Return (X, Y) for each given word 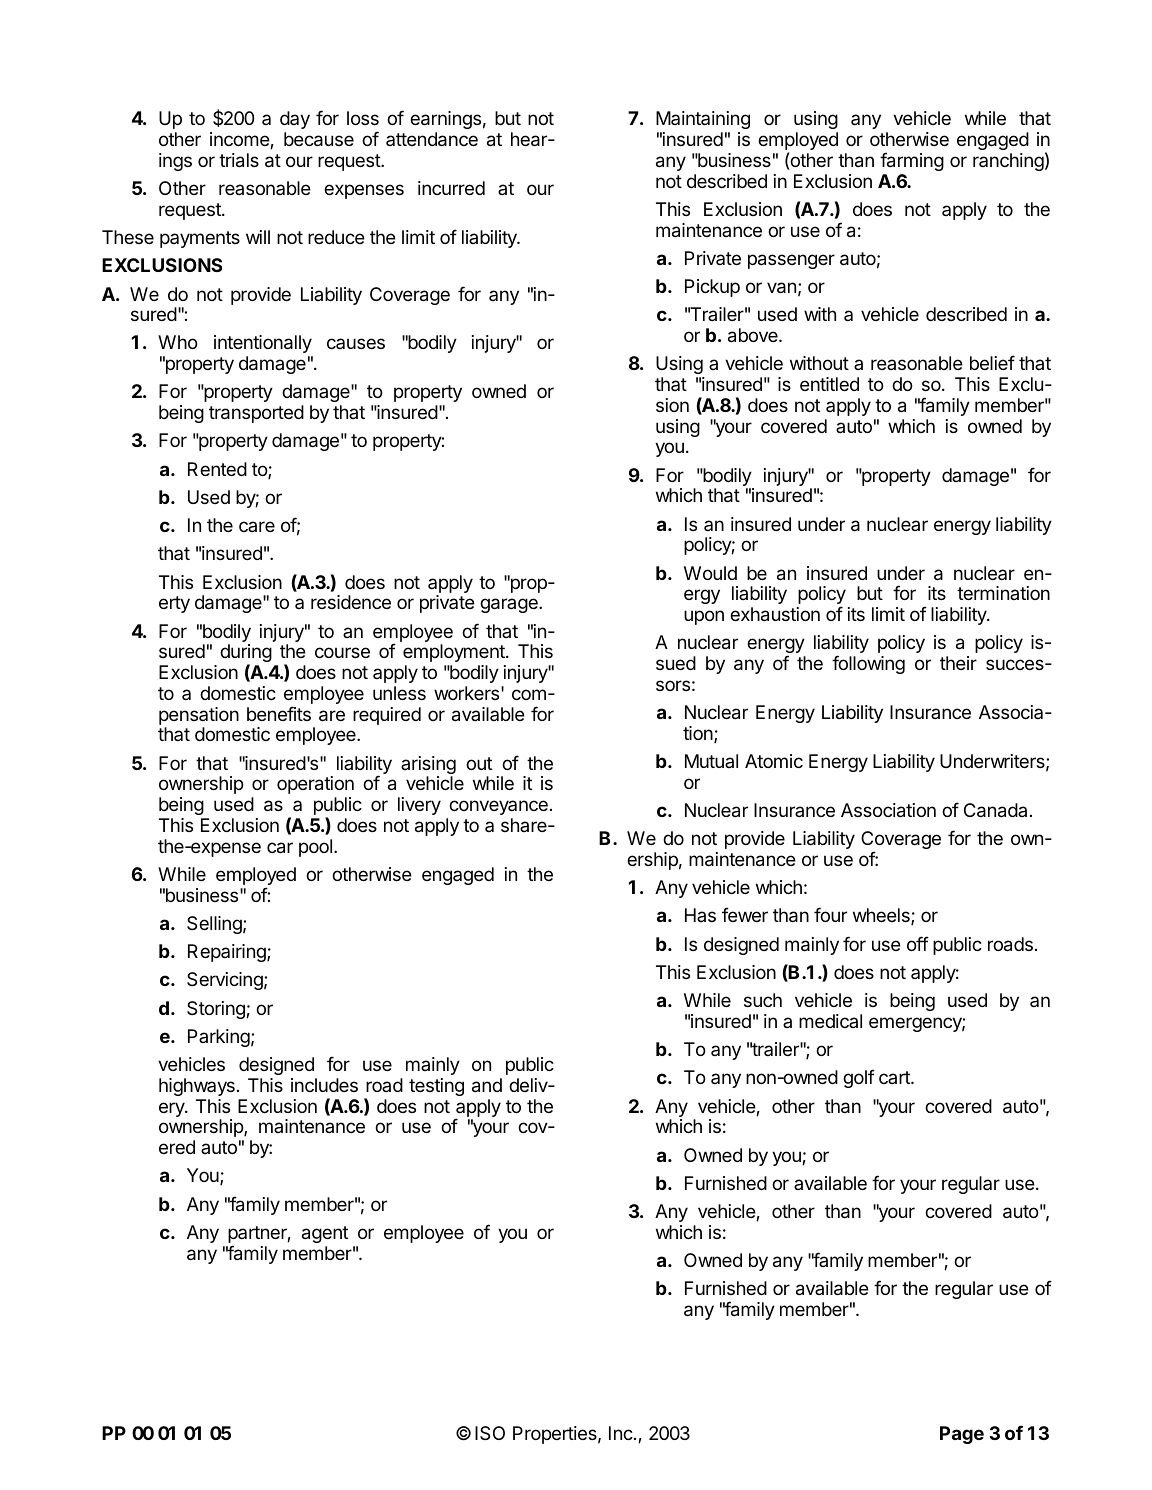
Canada (995, 810)
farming (912, 161)
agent (325, 1234)
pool (315, 848)
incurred (451, 188)
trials (239, 160)
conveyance (498, 807)
